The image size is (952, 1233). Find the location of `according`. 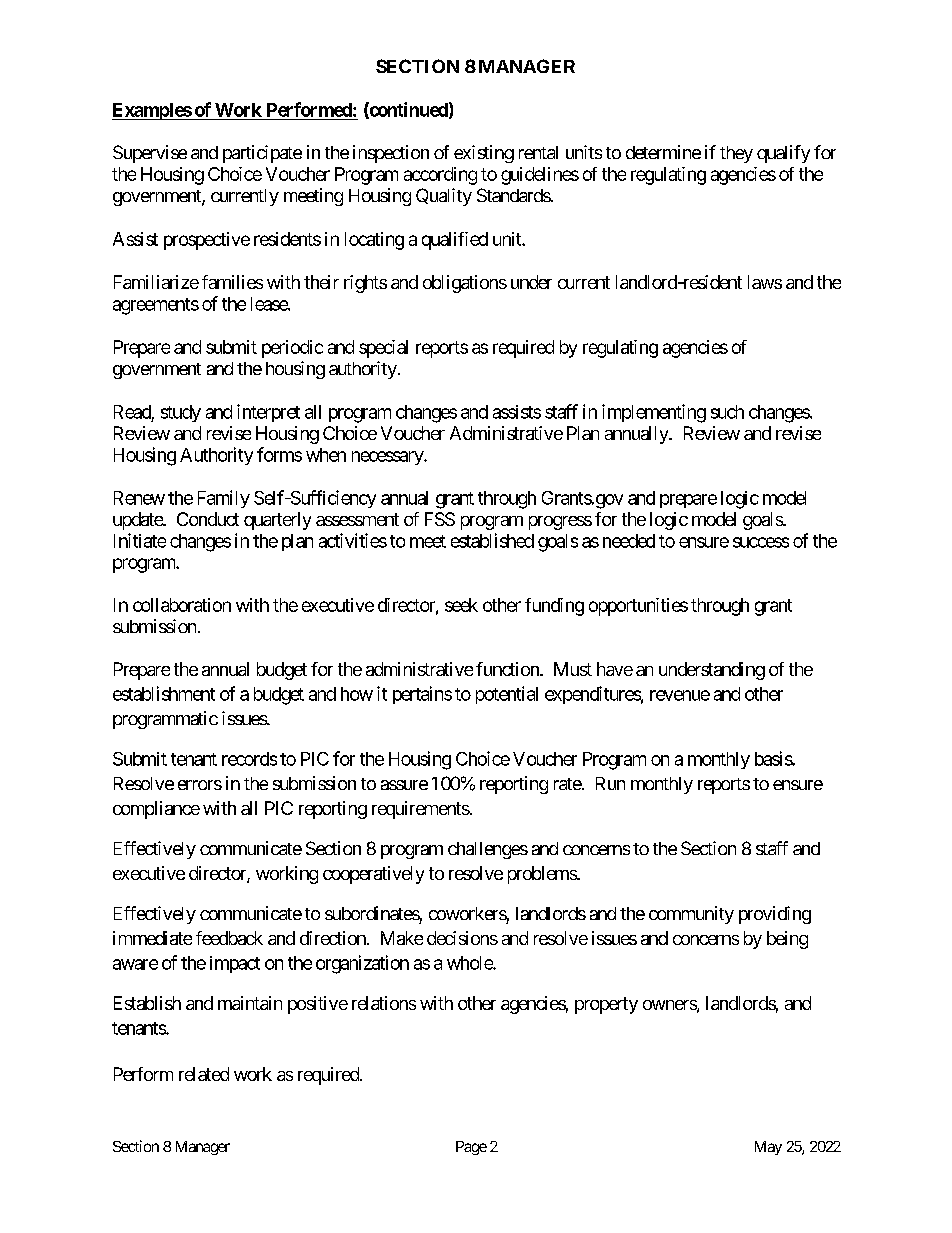

according is located at coordinates (440, 176).
